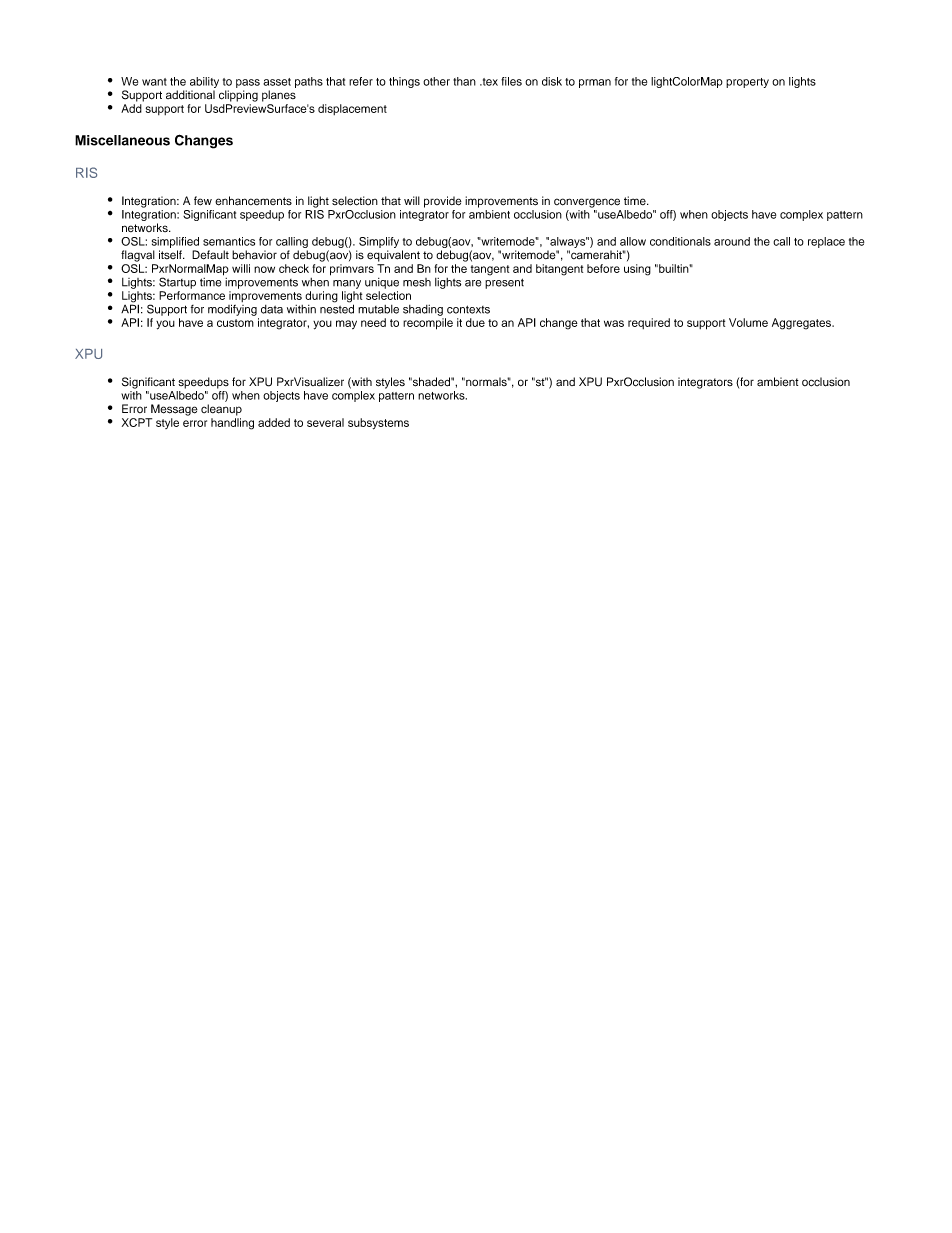 The height and width of the document is (1233, 952). Describe the element at coordinates (587, 203) in the document. I see `convergence` at that location.
